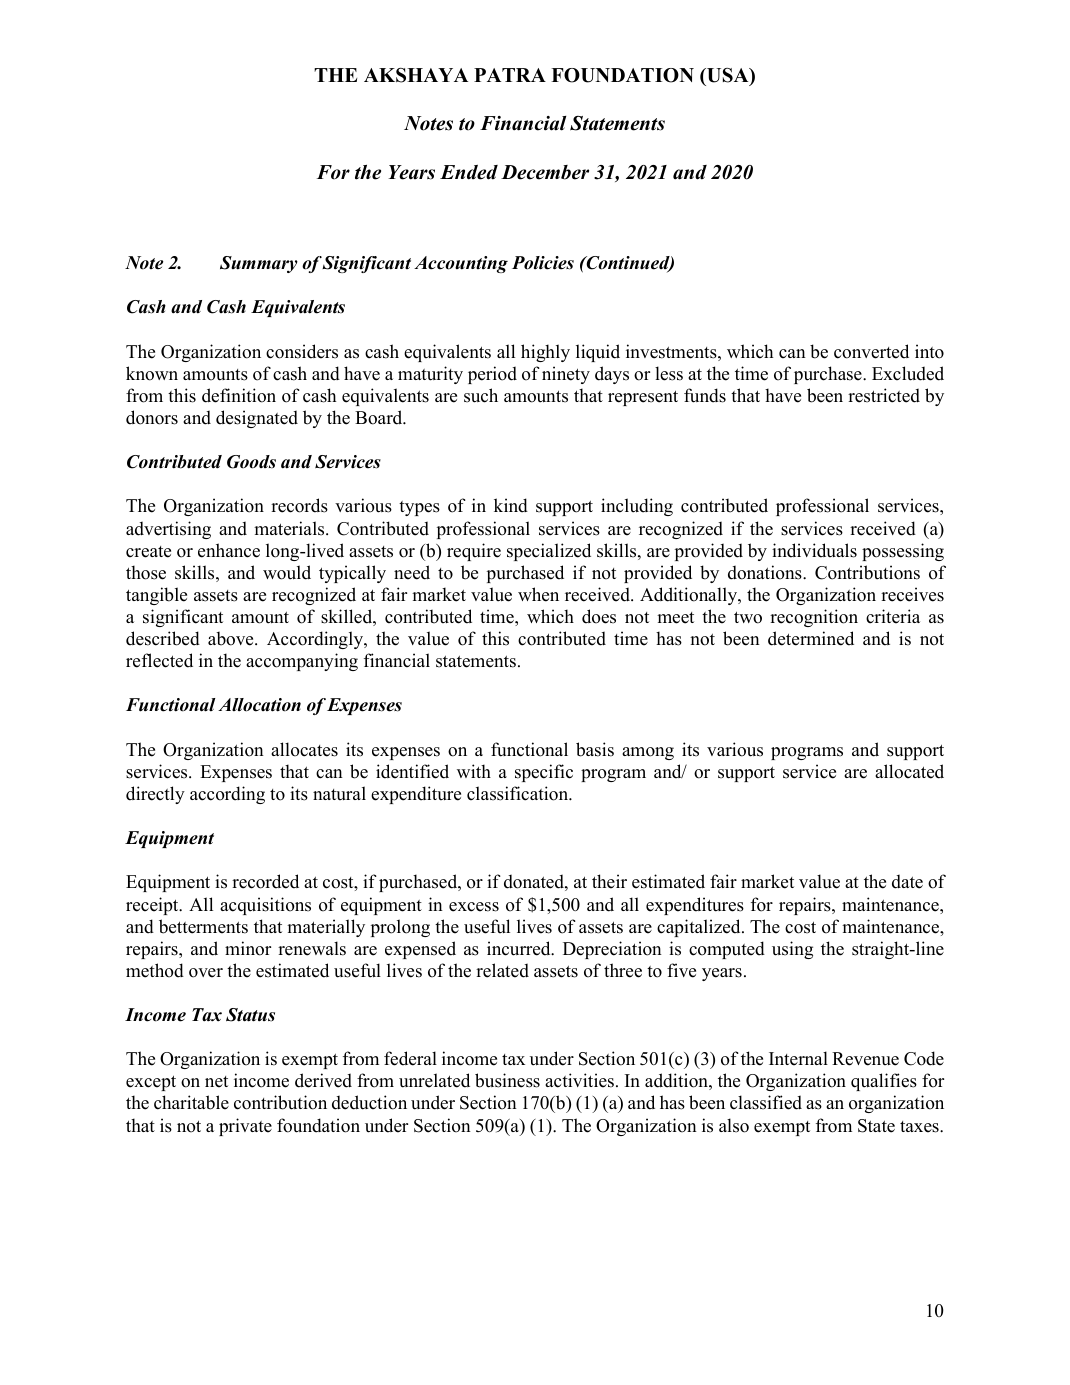 Image resolution: width=1070 pixels, height=1385 pixels. I want to click on directly, so click(155, 795).
